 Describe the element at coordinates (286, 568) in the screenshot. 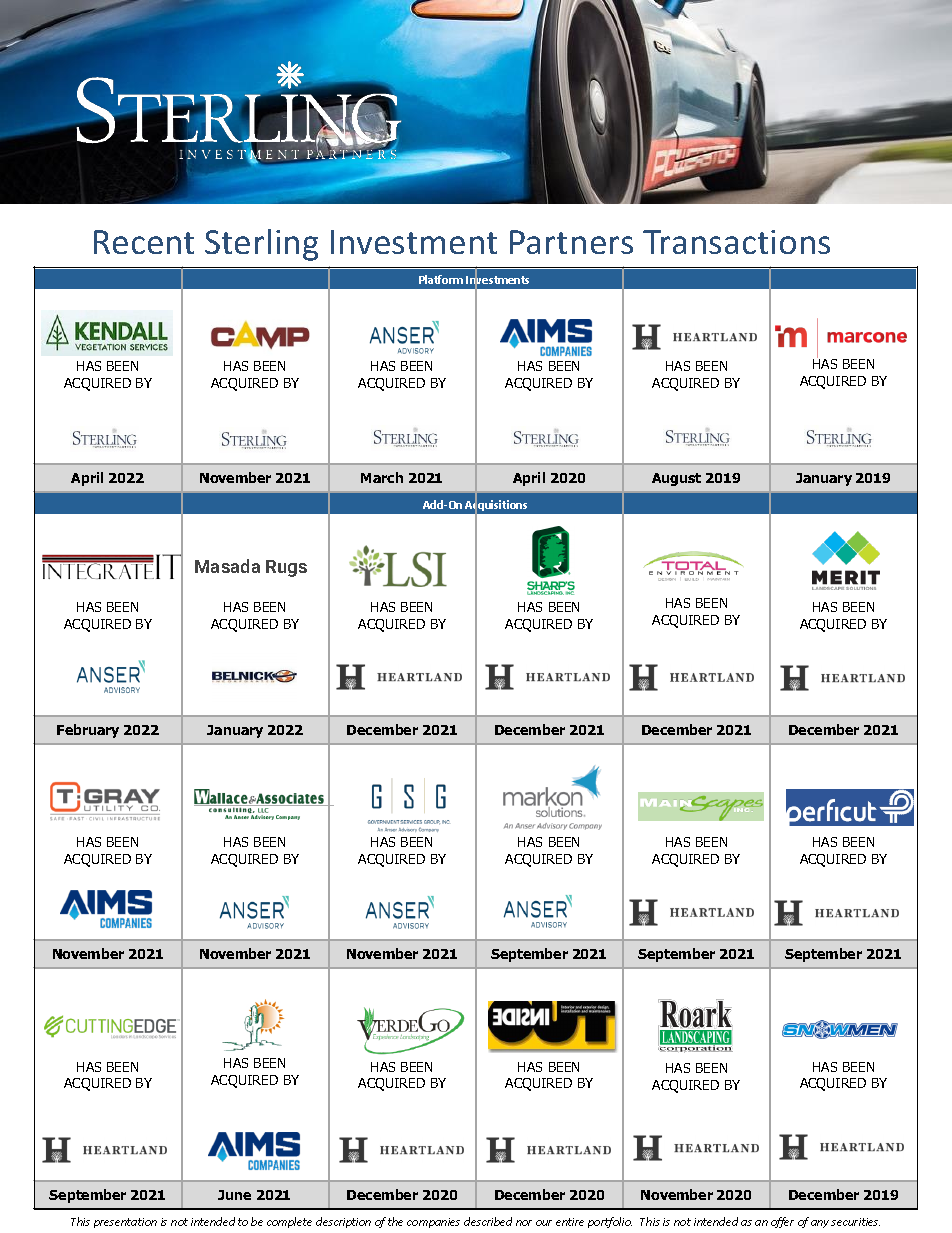

I see `Rugs` at that location.
